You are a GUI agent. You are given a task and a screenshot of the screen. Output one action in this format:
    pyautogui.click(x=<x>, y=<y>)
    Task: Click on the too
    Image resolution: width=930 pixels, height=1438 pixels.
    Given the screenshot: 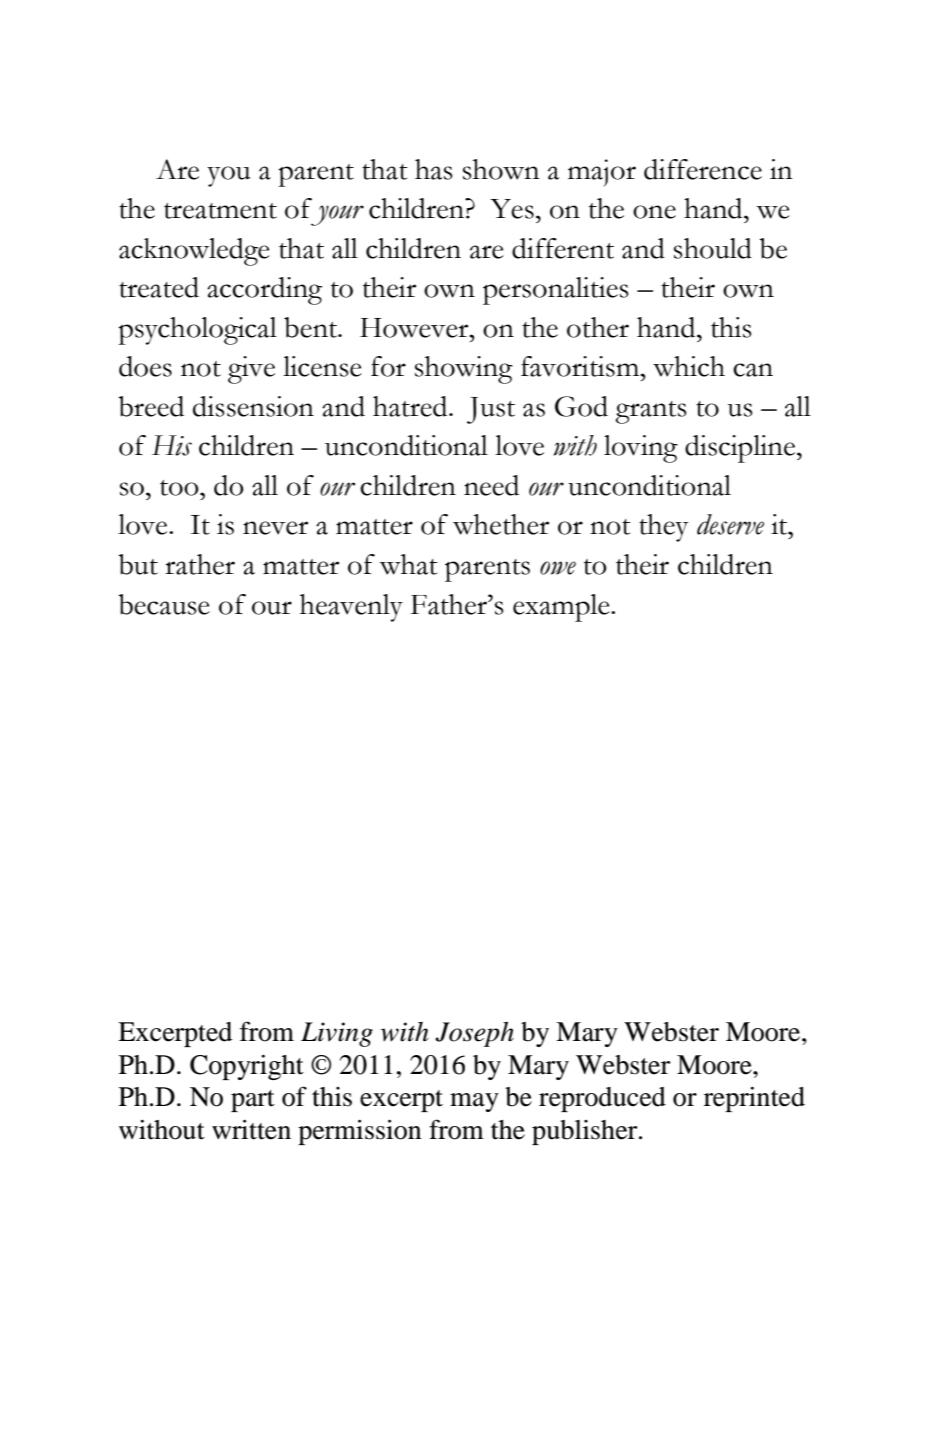 What is the action you would take?
    pyautogui.click(x=180, y=488)
